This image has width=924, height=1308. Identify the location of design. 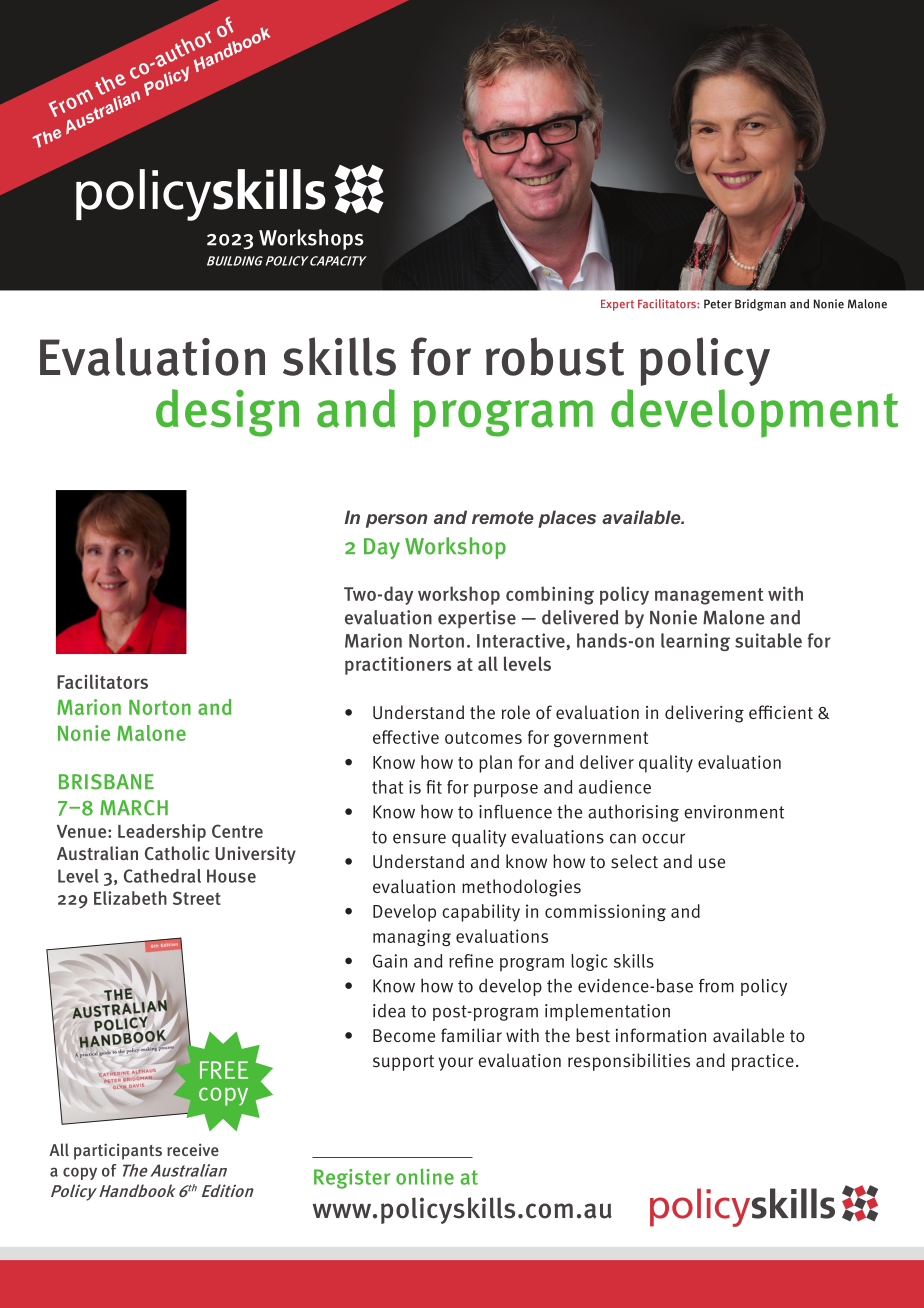
(227, 413).
